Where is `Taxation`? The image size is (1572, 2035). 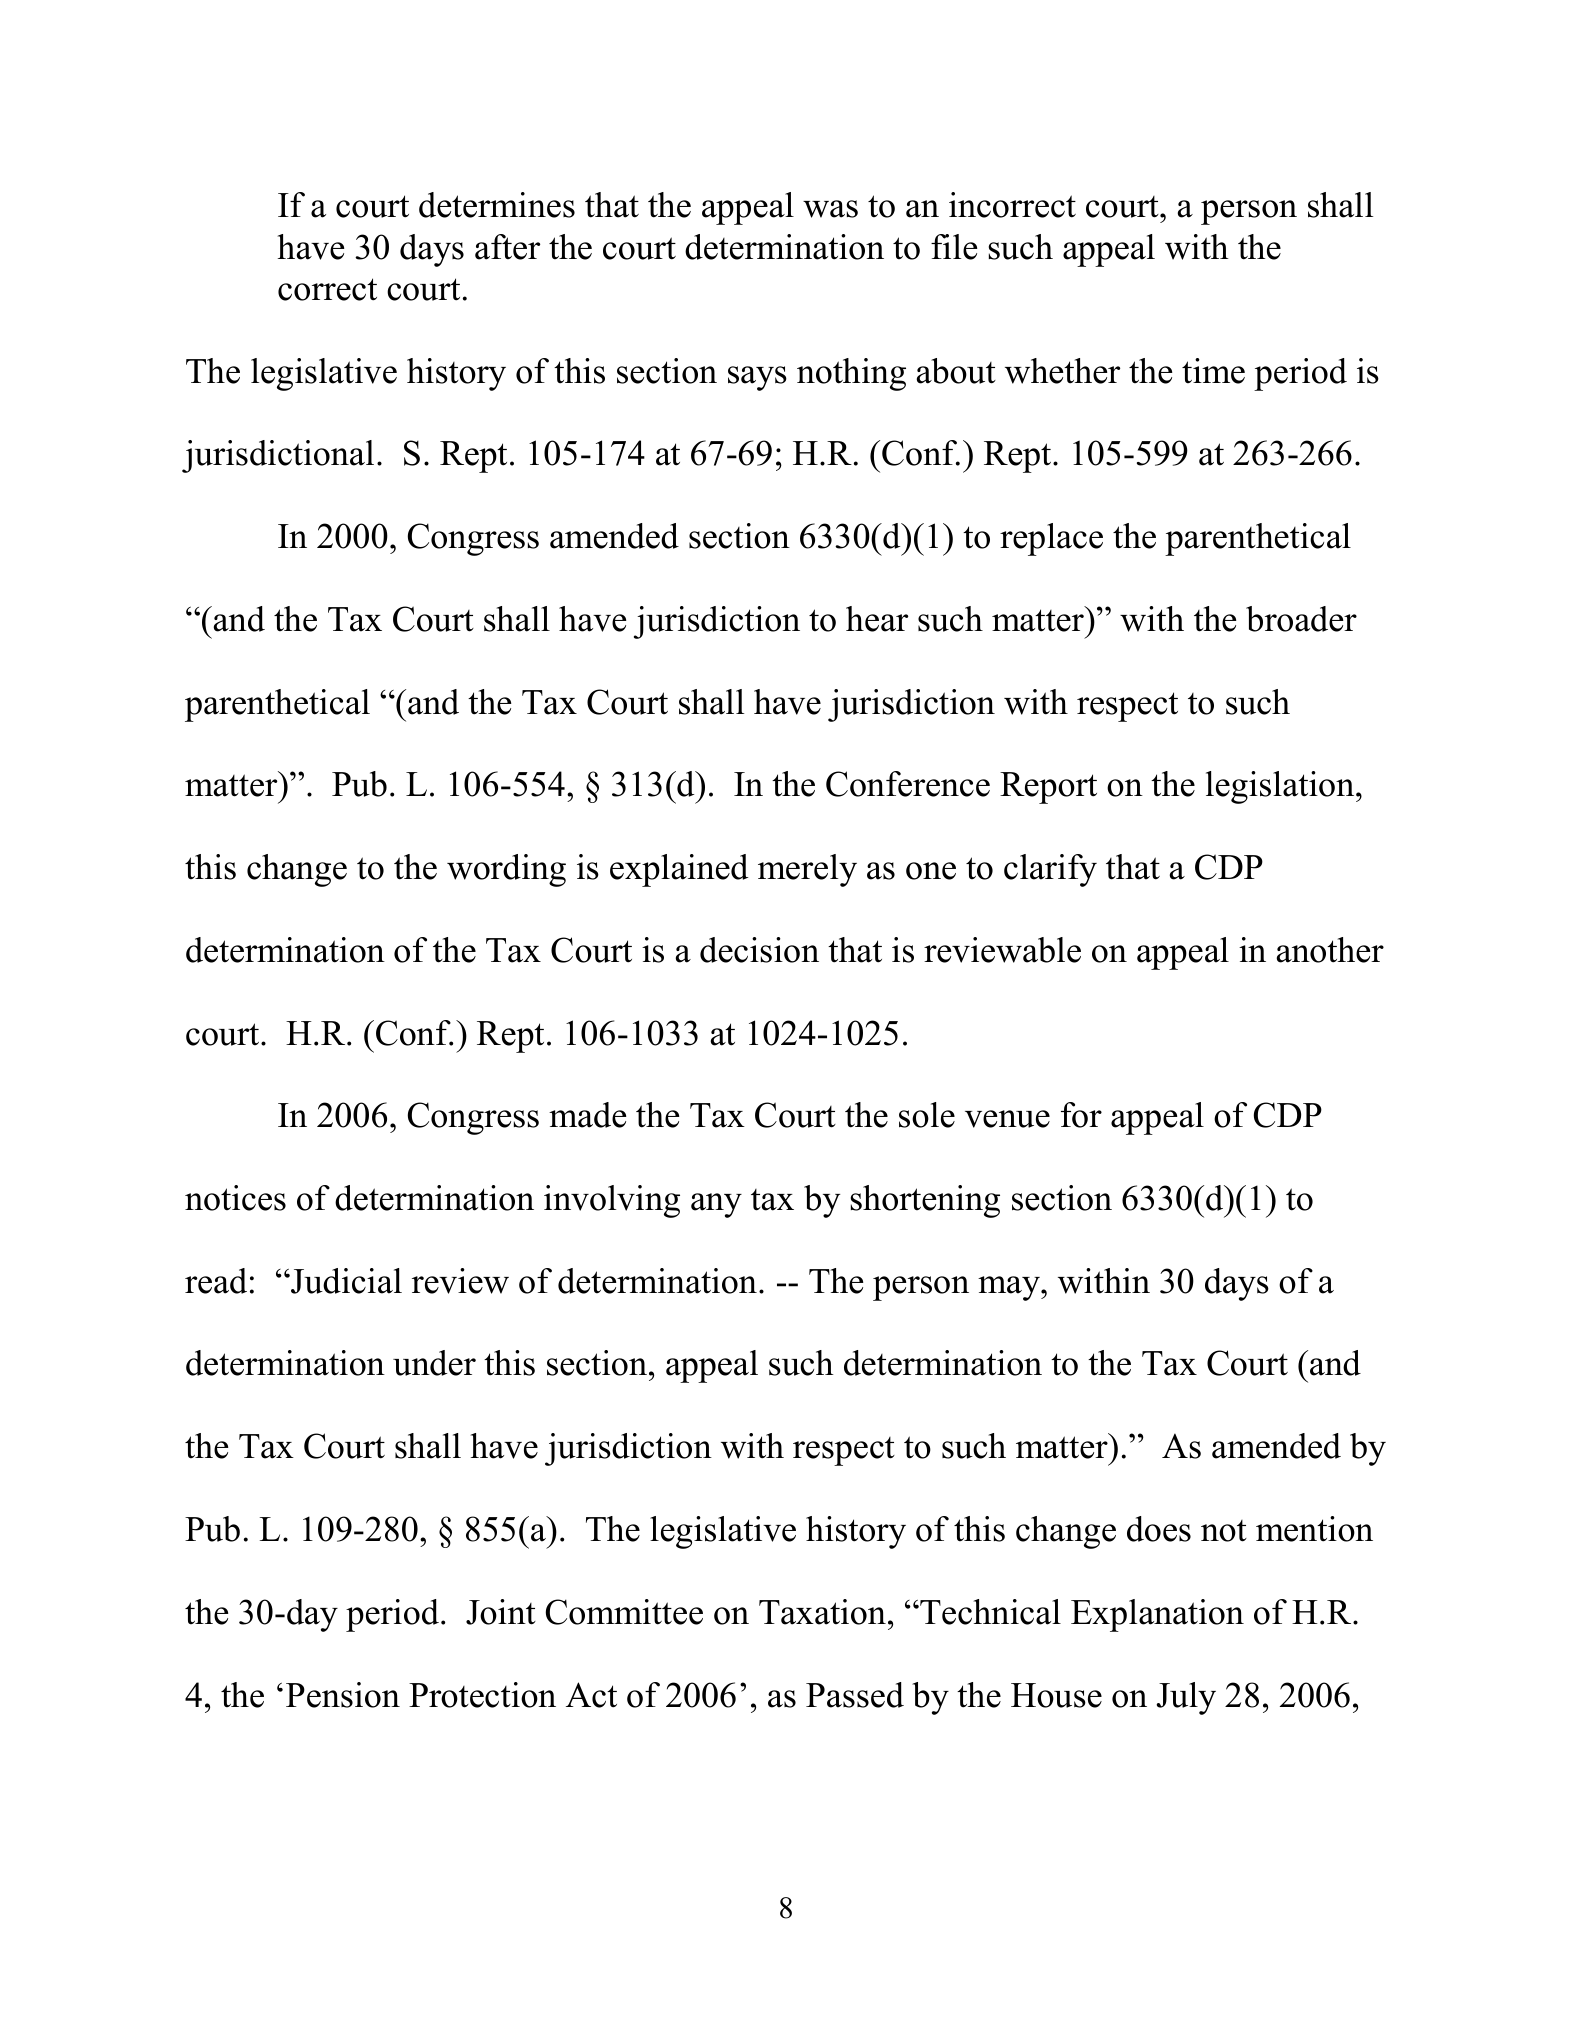
Taxation is located at coordinates (822, 1612).
